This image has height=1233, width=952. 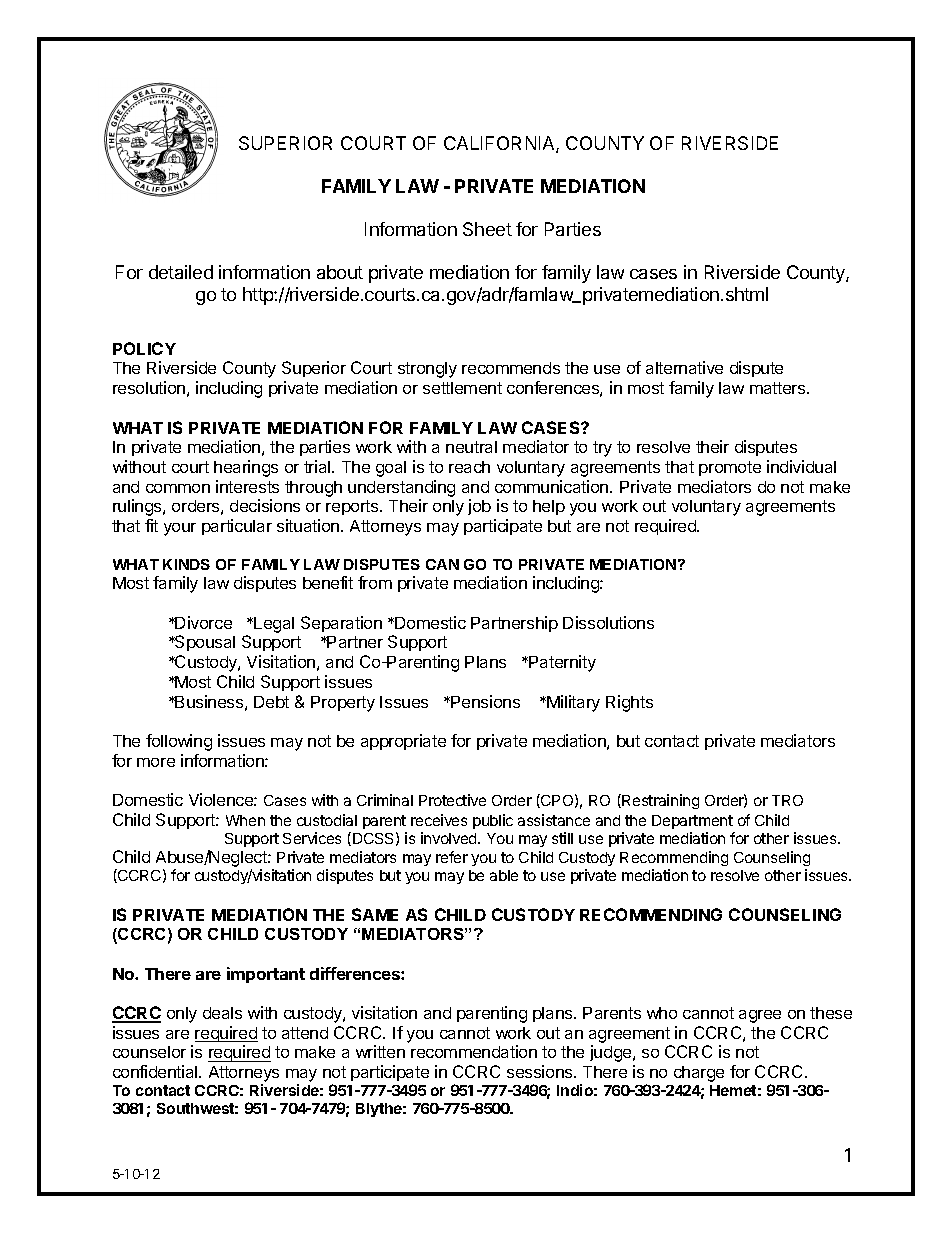 What do you see at coordinates (181, 272) in the image?
I see `detailed` at bounding box center [181, 272].
